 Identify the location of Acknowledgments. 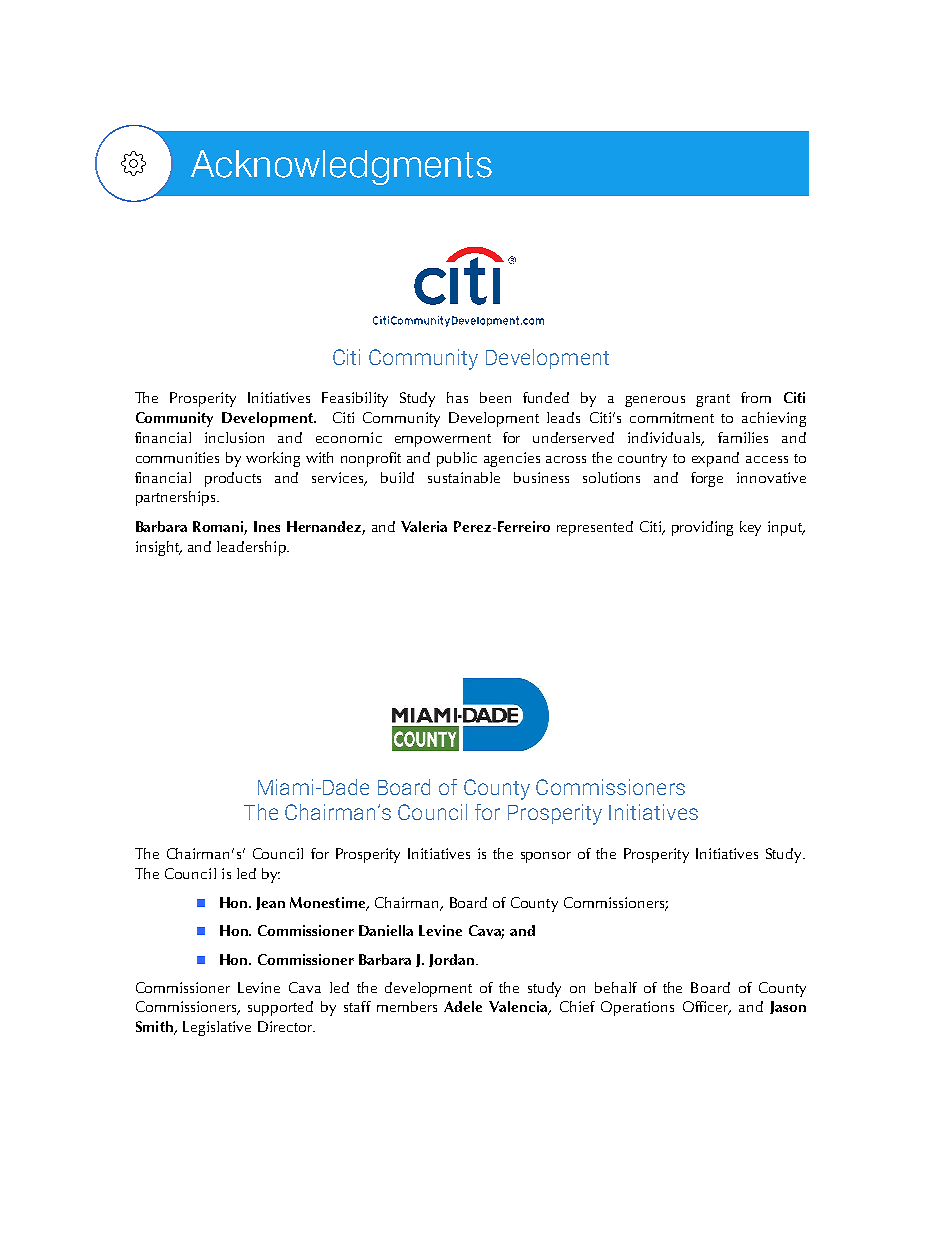
(341, 167).
